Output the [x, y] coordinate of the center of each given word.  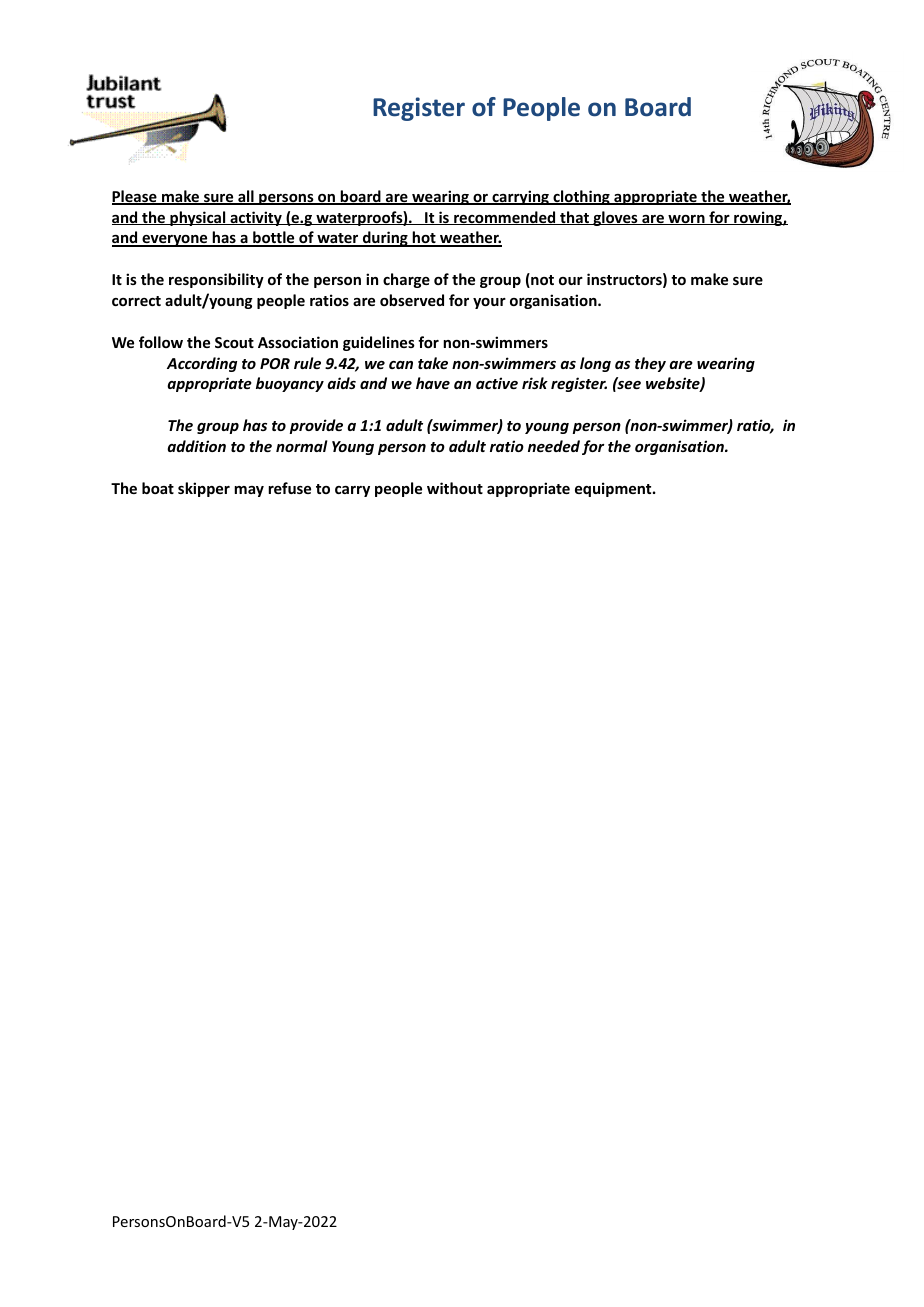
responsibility [216, 280]
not [541, 280]
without [455, 488]
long [595, 364]
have [433, 383]
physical [198, 218]
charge [406, 280]
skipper [204, 489]
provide [316, 426]
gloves [615, 218]
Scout [234, 342]
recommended [505, 218]
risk [535, 383]
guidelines [379, 343]
